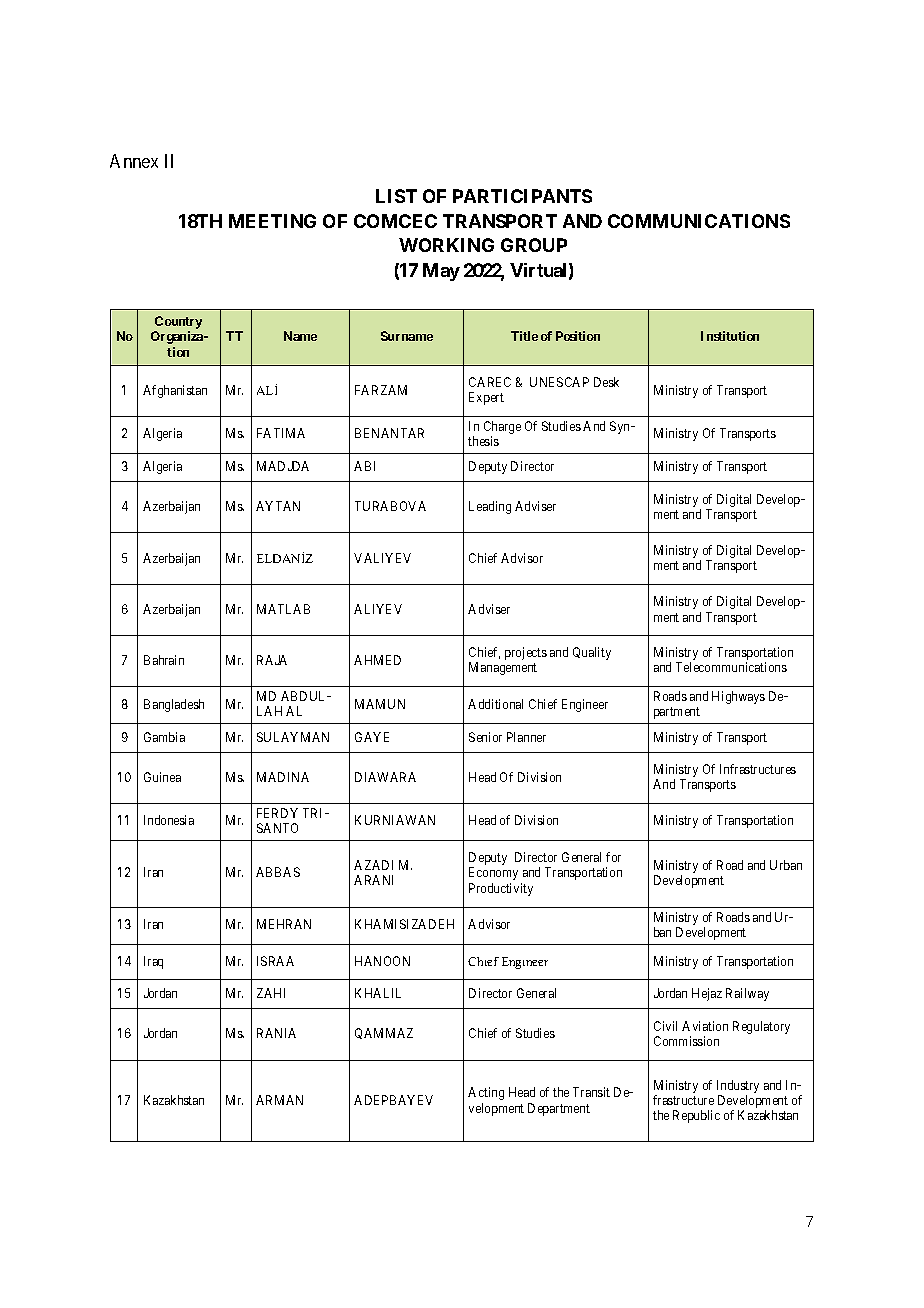  Describe the element at coordinates (281, 433) in the document. I see `FATIMA` at that location.
